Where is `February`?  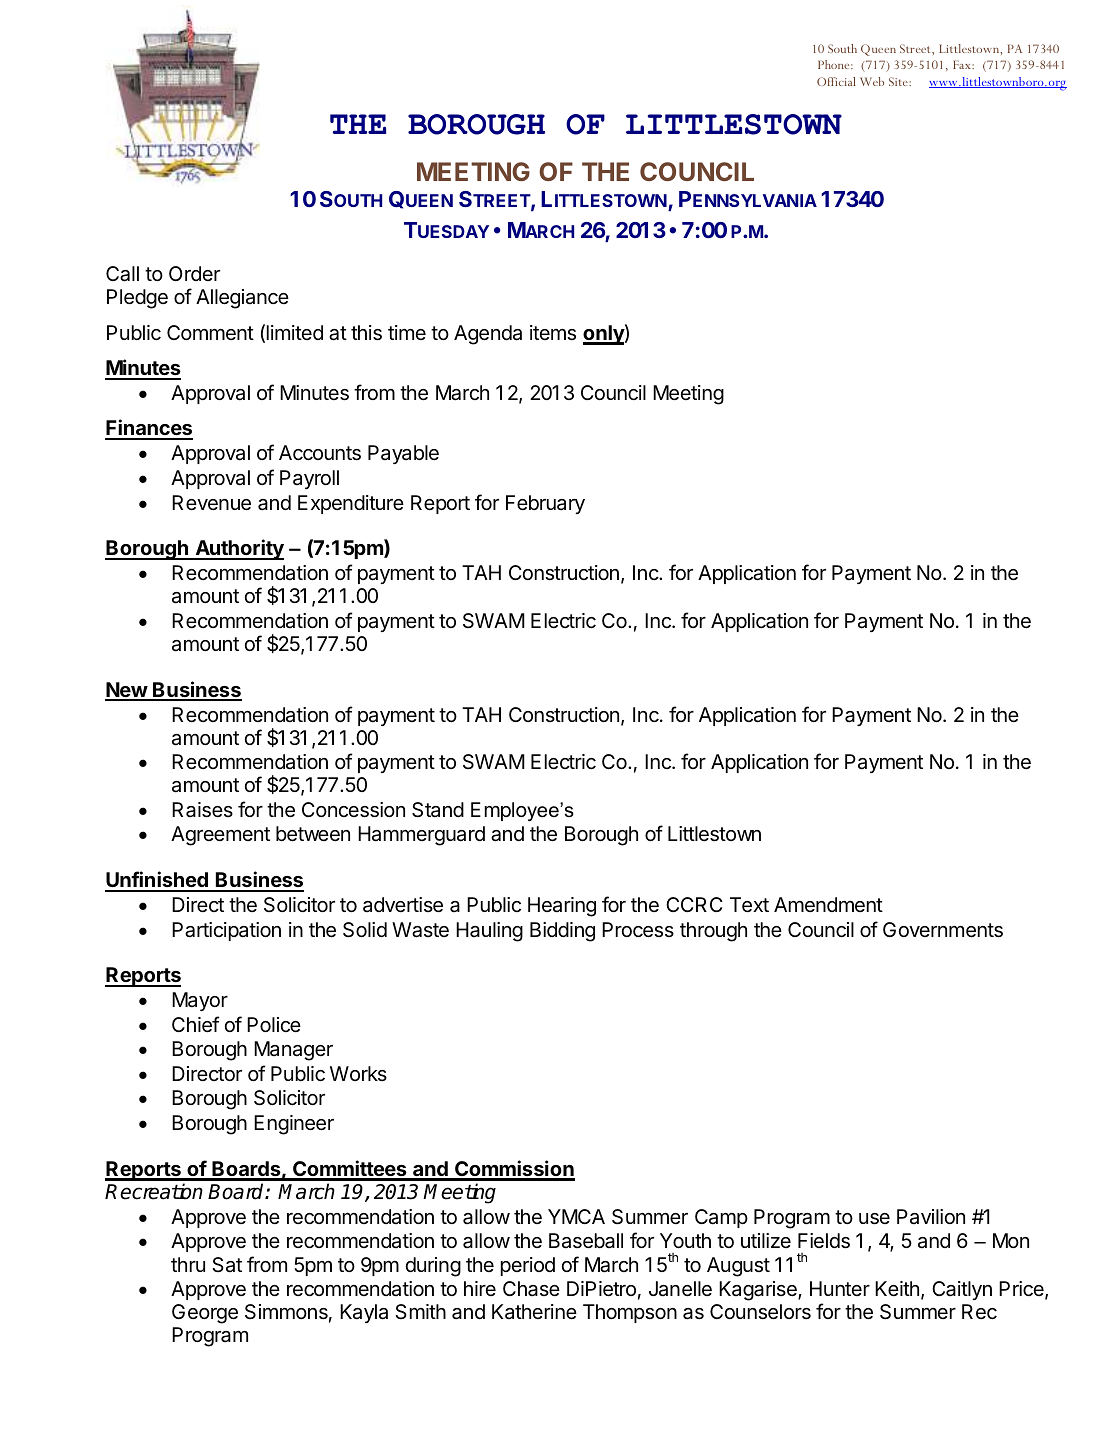 February is located at coordinates (545, 504).
